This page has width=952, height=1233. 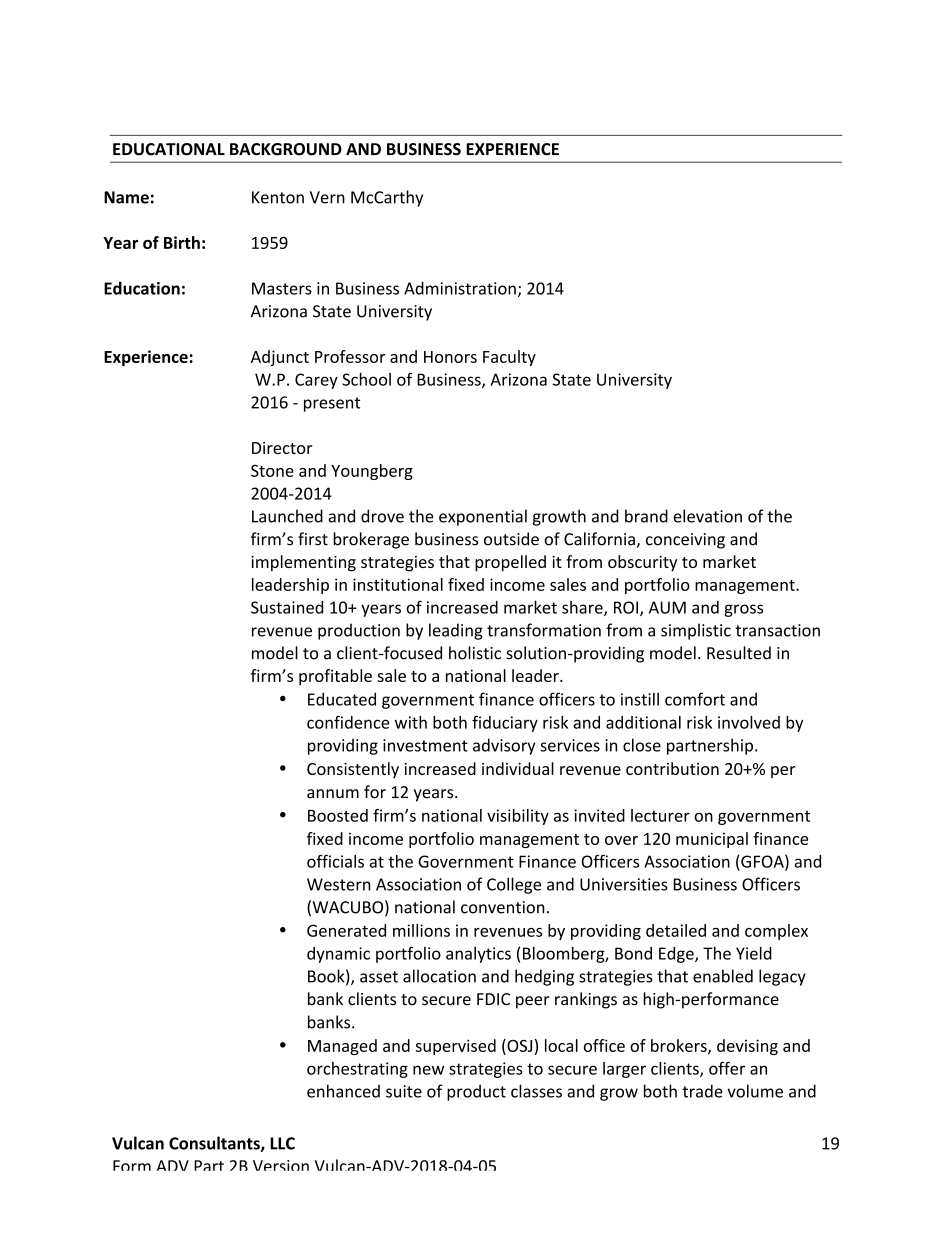 I want to click on Administration, so click(x=460, y=288).
